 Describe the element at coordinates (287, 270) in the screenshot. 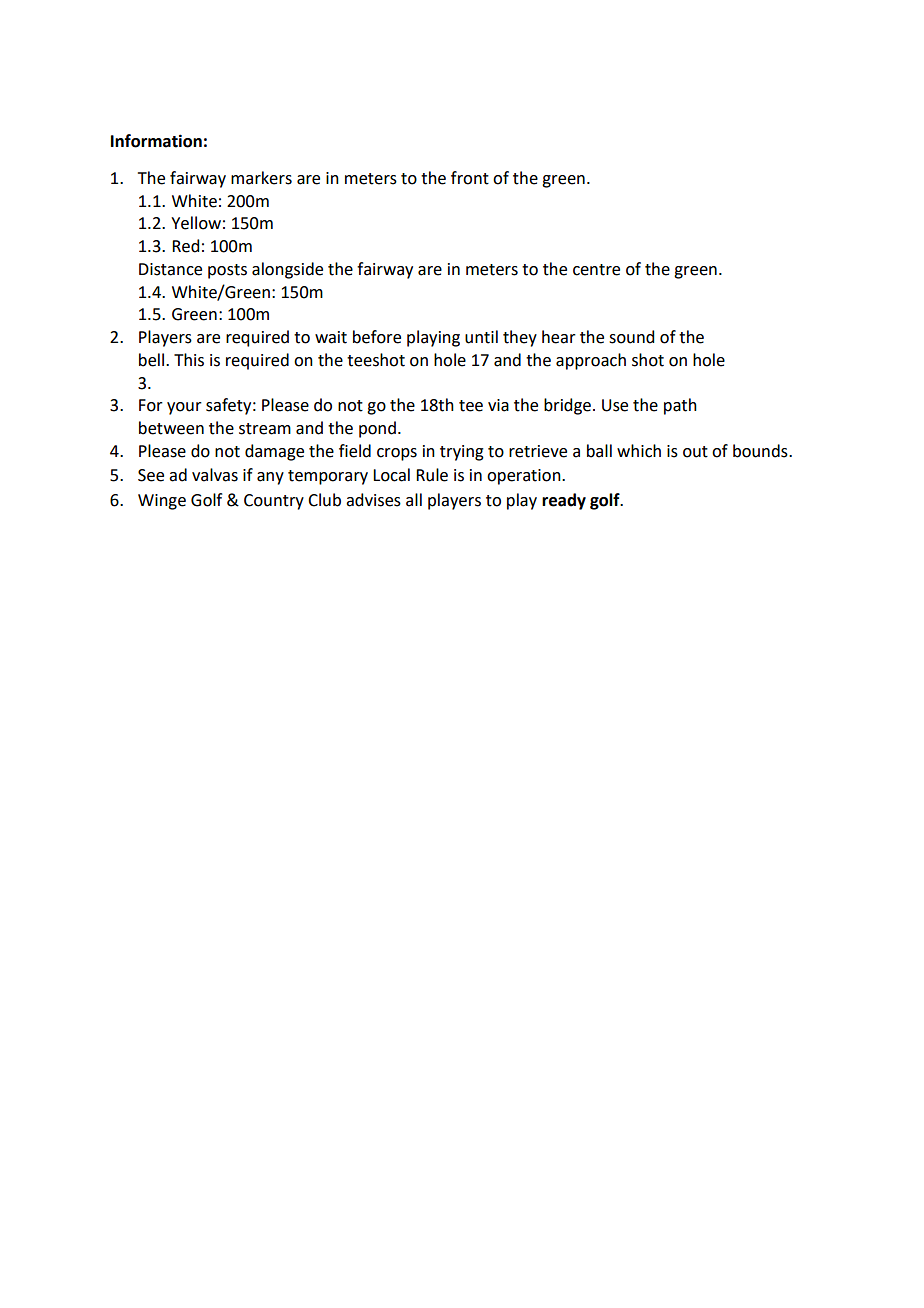

I see `alongside` at that location.
